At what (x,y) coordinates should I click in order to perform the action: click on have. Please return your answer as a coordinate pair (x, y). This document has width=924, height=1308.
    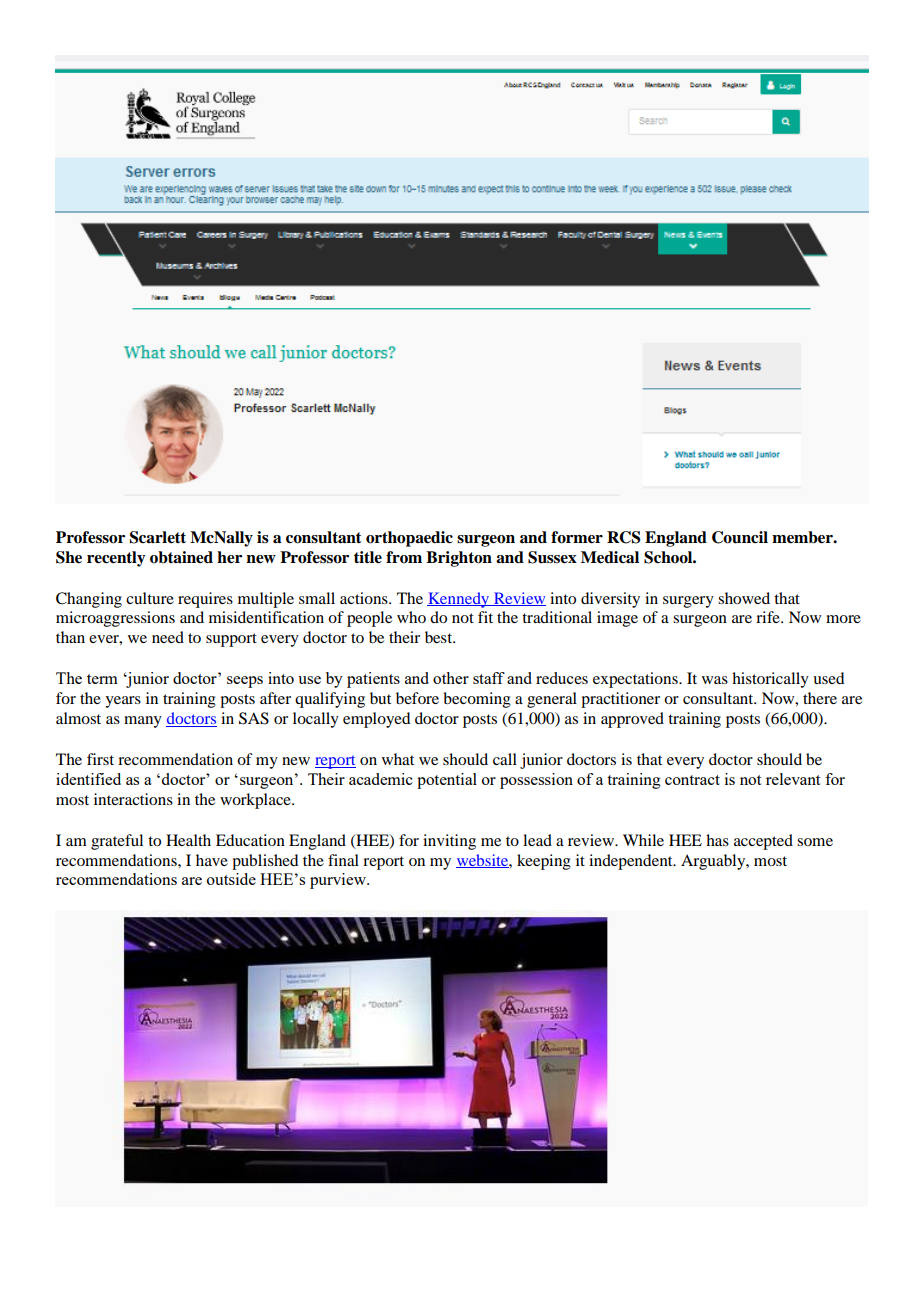
    Looking at the image, I should click on (212, 860).
